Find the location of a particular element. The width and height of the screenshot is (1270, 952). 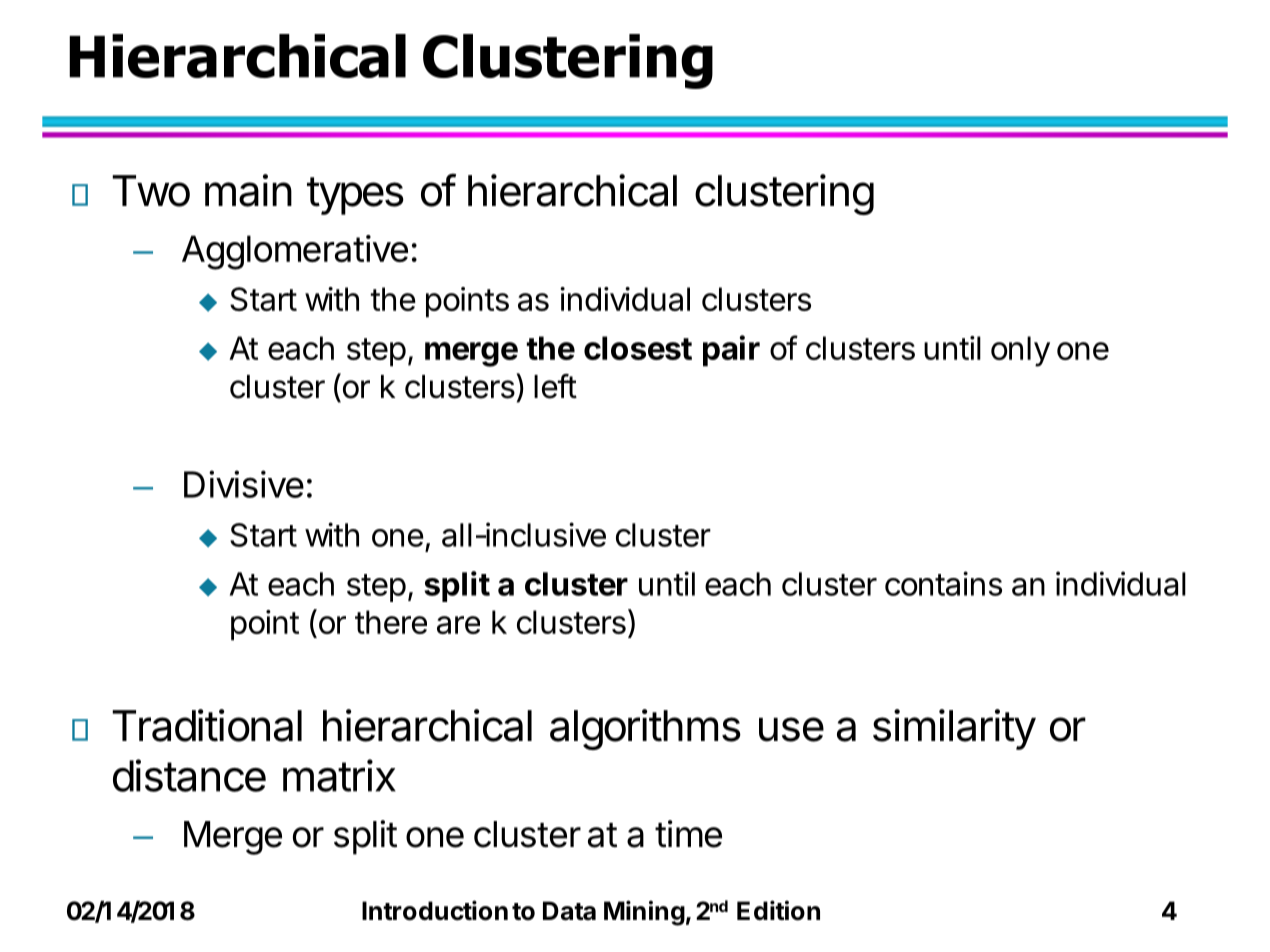

Edition is located at coordinates (778, 910).
